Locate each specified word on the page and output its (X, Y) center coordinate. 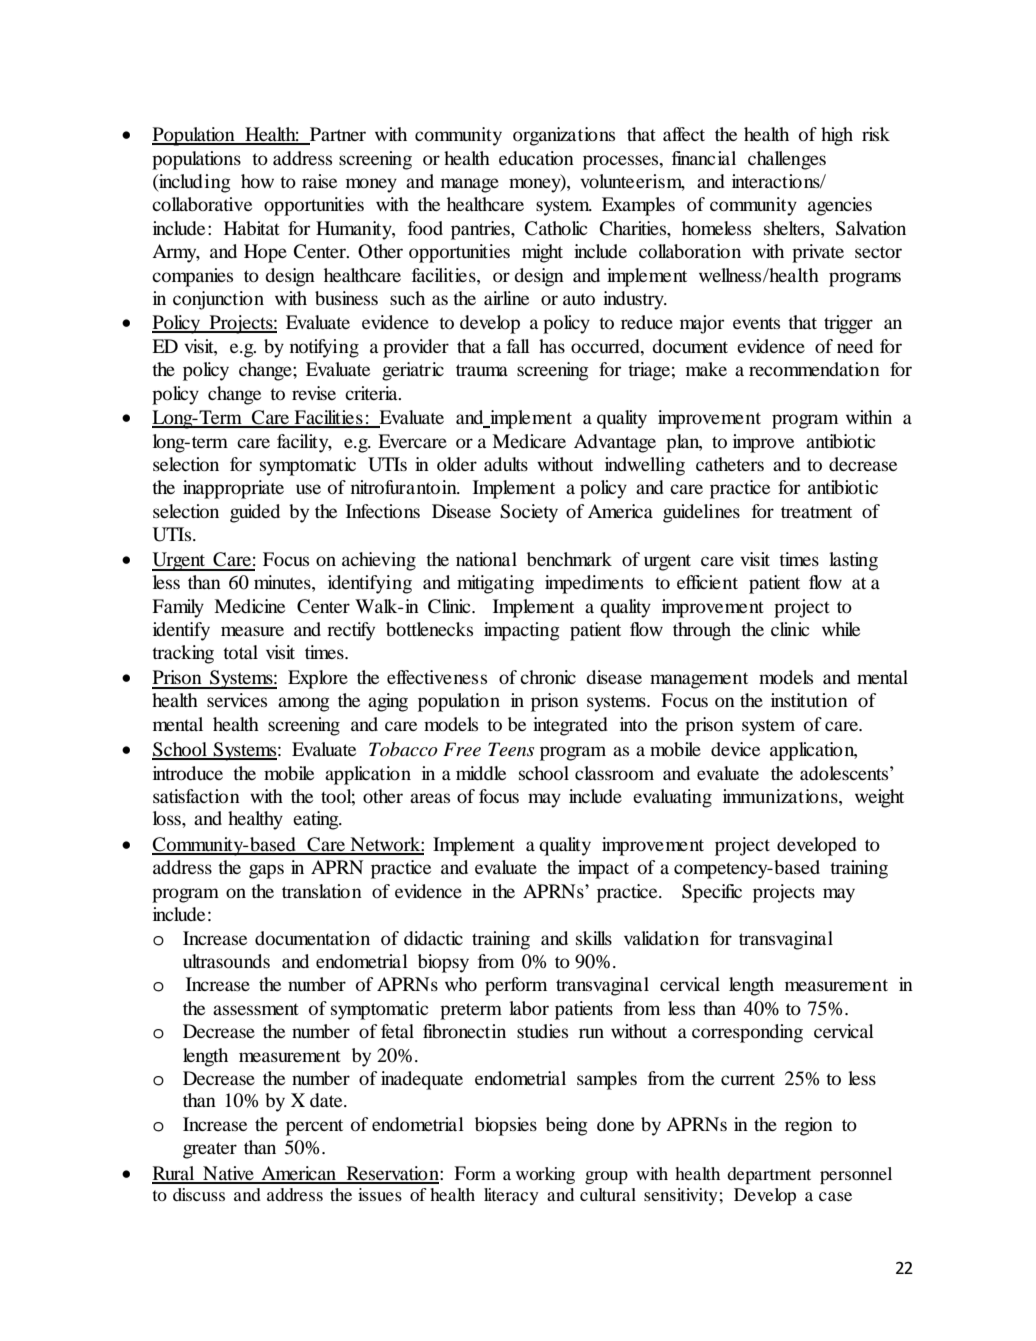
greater (210, 1150)
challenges (787, 160)
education (536, 158)
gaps (266, 871)
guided (255, 513)
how (257, 181)
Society (529, 513)
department (769, 1175)
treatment (816, 512)
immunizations (781, 796)
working (545, 1175)
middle (481, 773)
